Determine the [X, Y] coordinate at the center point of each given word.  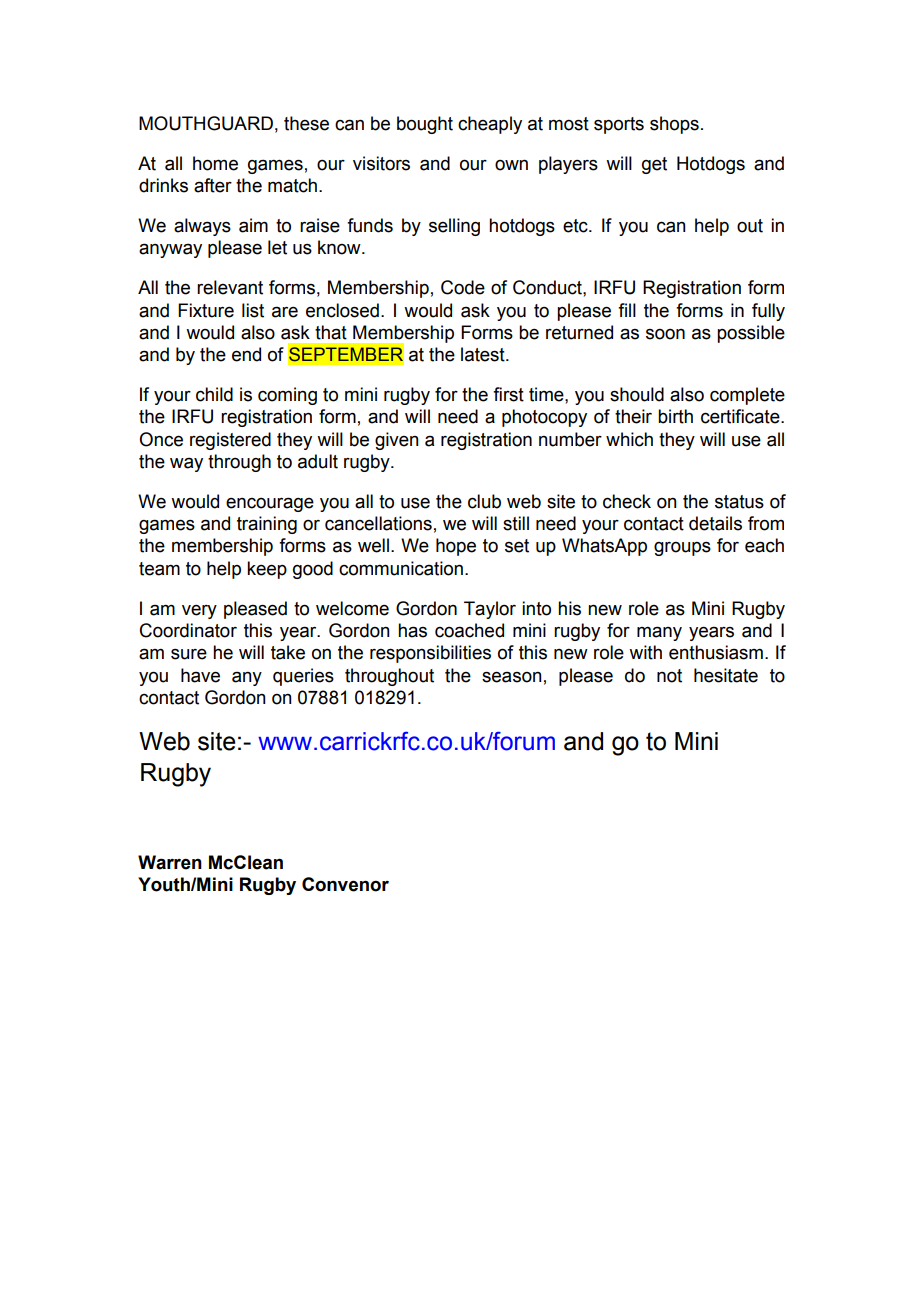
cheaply [490, 125]
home [215, 163]
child [214, 394]
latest [484, 354]
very [199, 612]
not [669, 676]
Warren [170, 862]
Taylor [490, 610]
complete [747, 396]
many [659, 633]
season [512, 677]
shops [674, 125]
